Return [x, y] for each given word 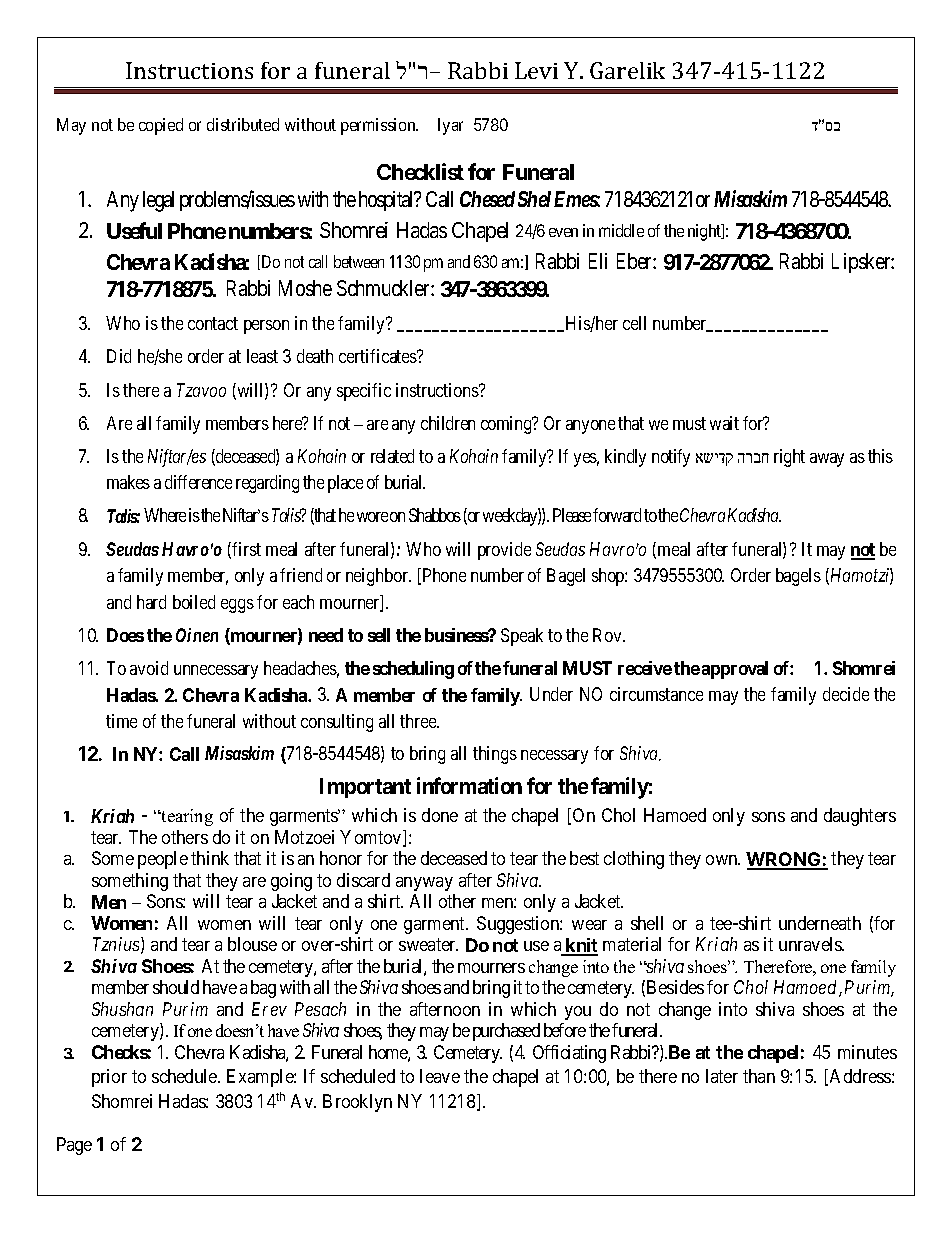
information [469, 785]
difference [198, 482]
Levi [536, 70]
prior [109, 1078]
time [121, 721]
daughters [860, 817]
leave [440, 1076]
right [789, 458]
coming [507, 425]
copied [161, 126]
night [705, 232]
